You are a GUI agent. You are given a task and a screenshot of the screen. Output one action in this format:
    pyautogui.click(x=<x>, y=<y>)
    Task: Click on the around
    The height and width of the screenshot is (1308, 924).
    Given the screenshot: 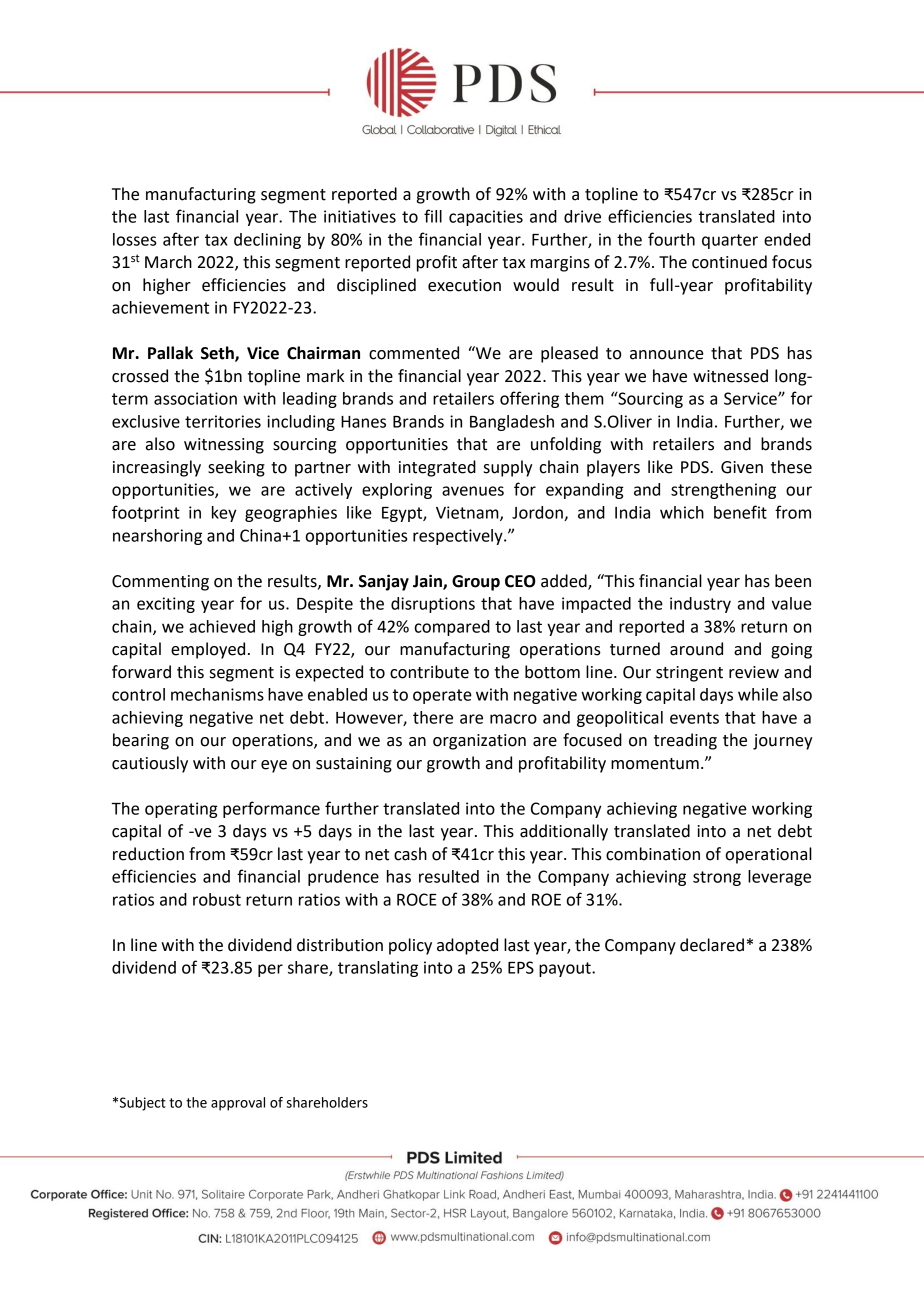 What is the action you would take?
    pyautogui.click(x=696, y=649)
